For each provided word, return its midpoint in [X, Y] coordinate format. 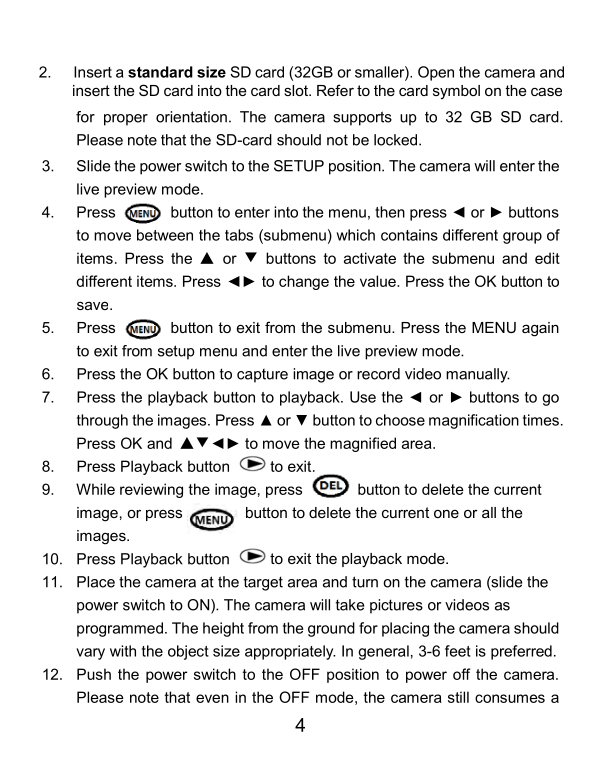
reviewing [151, 490]
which [355, 235]
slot [297, 90]
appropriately [290, 652]
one [446, 514]
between [165, 235]
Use [363, 397]
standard [160, 72]
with [123, 651]
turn [365, 582]
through [102, 421]
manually [478, 375]
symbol [456, 92]
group [522, 238]
